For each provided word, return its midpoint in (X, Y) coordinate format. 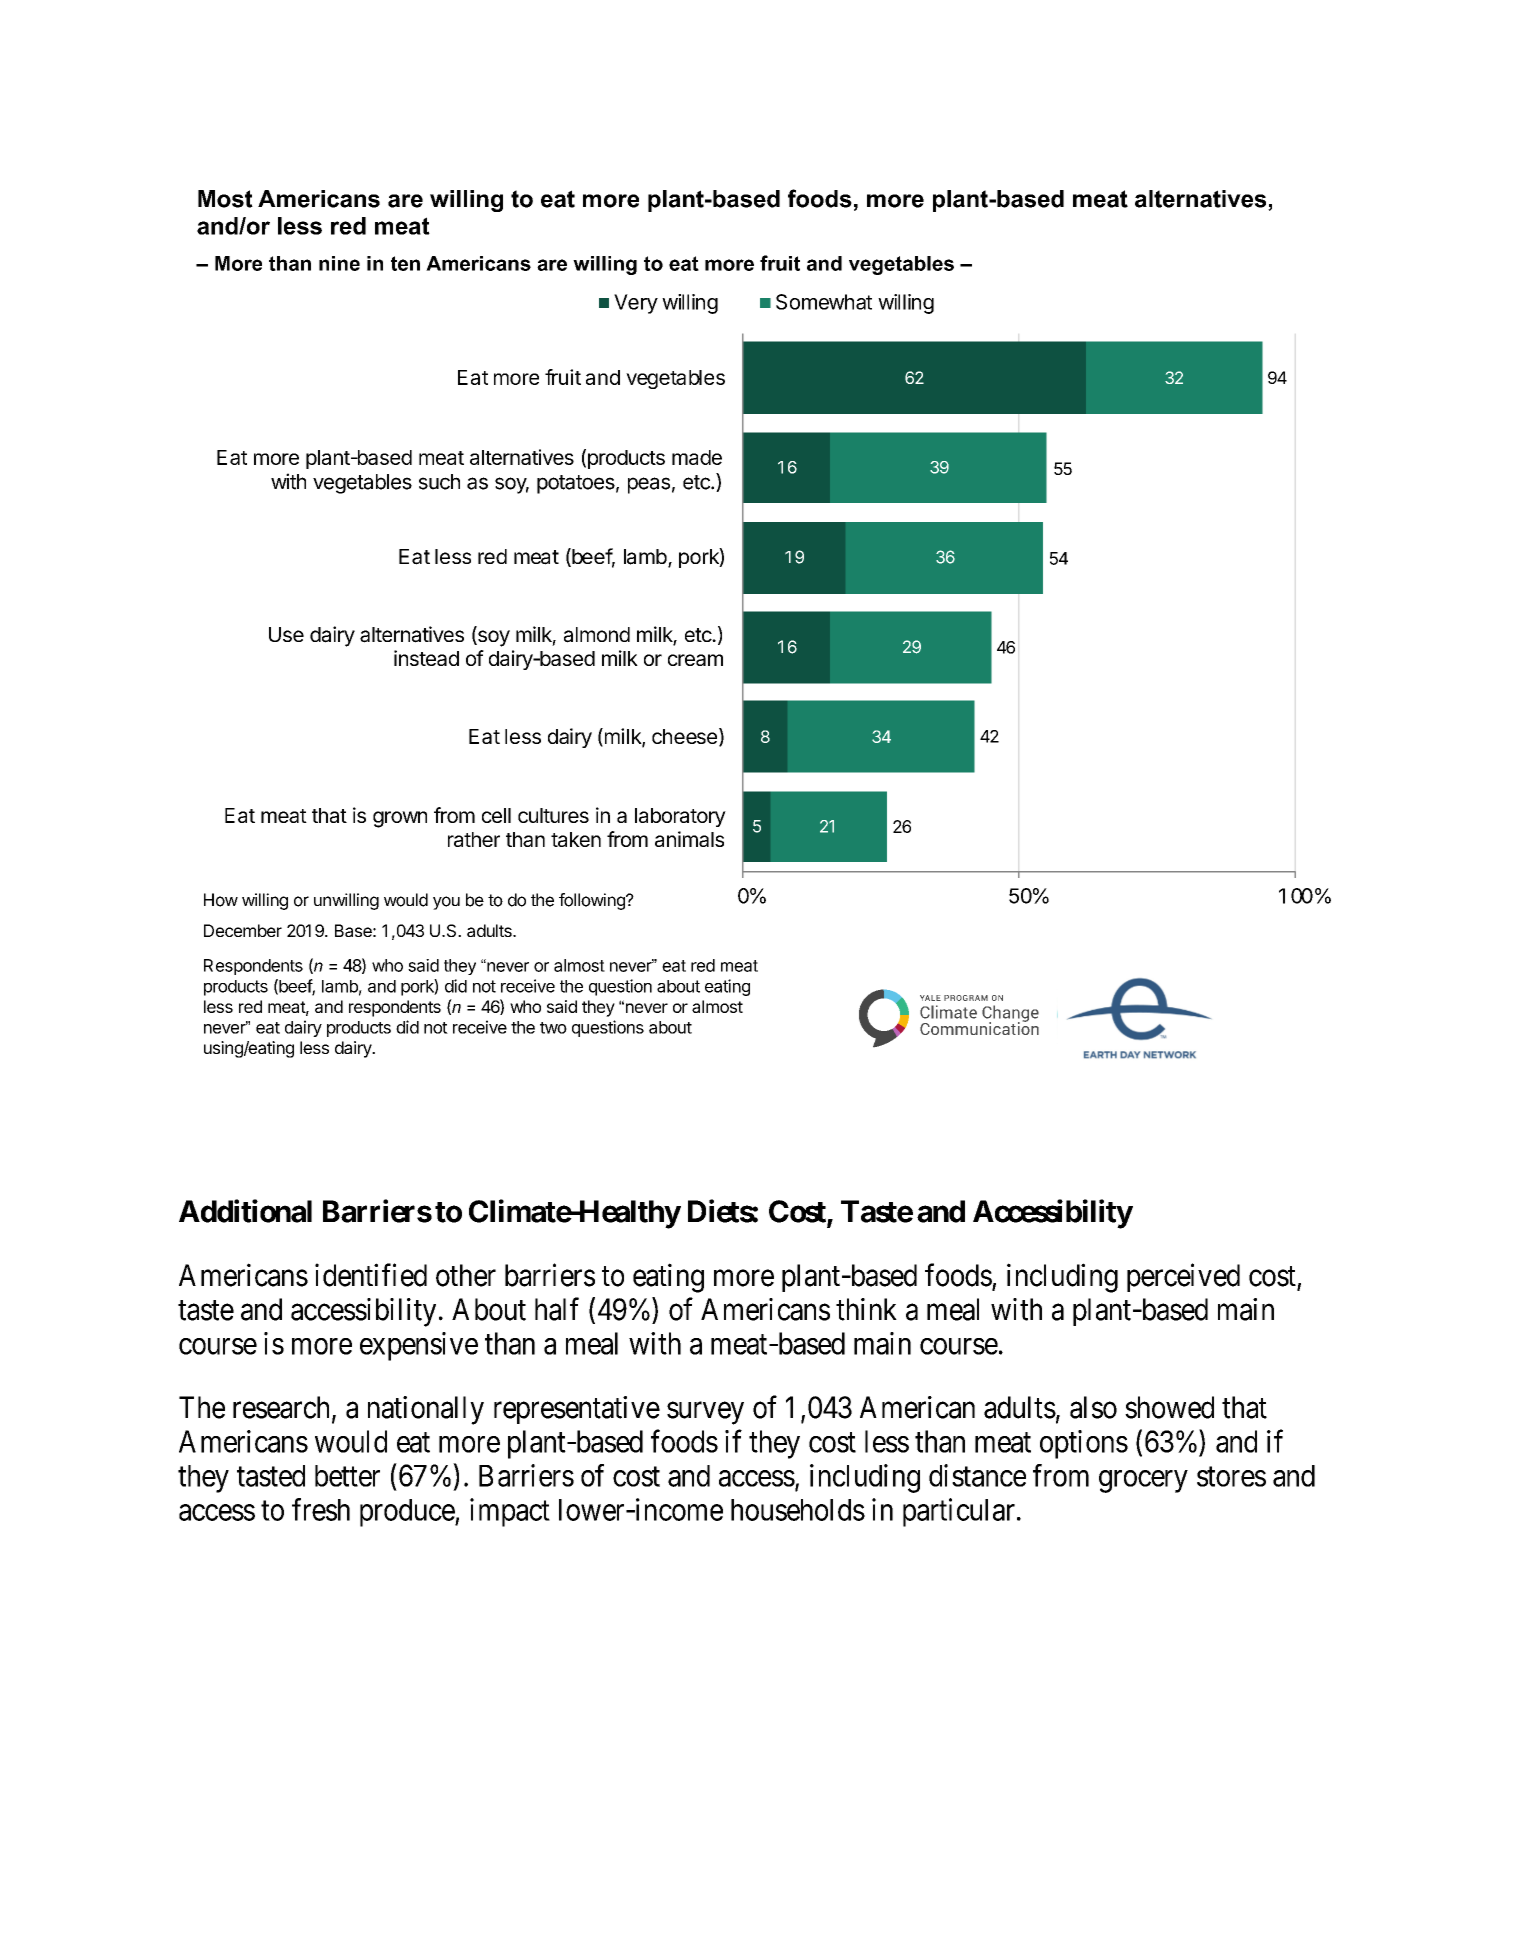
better (347, 1476)
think (866, 1309)
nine (339, 263)
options (1084, 1444)
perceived (1183, 1277)
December (243, 930)
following (593, 901)
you (446, 903)
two (553, 1028)
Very (636, 304)
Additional (245, 1211)
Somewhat (824, 302)
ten (405, 263)
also (1093, 1407)
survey (705, 1413)
